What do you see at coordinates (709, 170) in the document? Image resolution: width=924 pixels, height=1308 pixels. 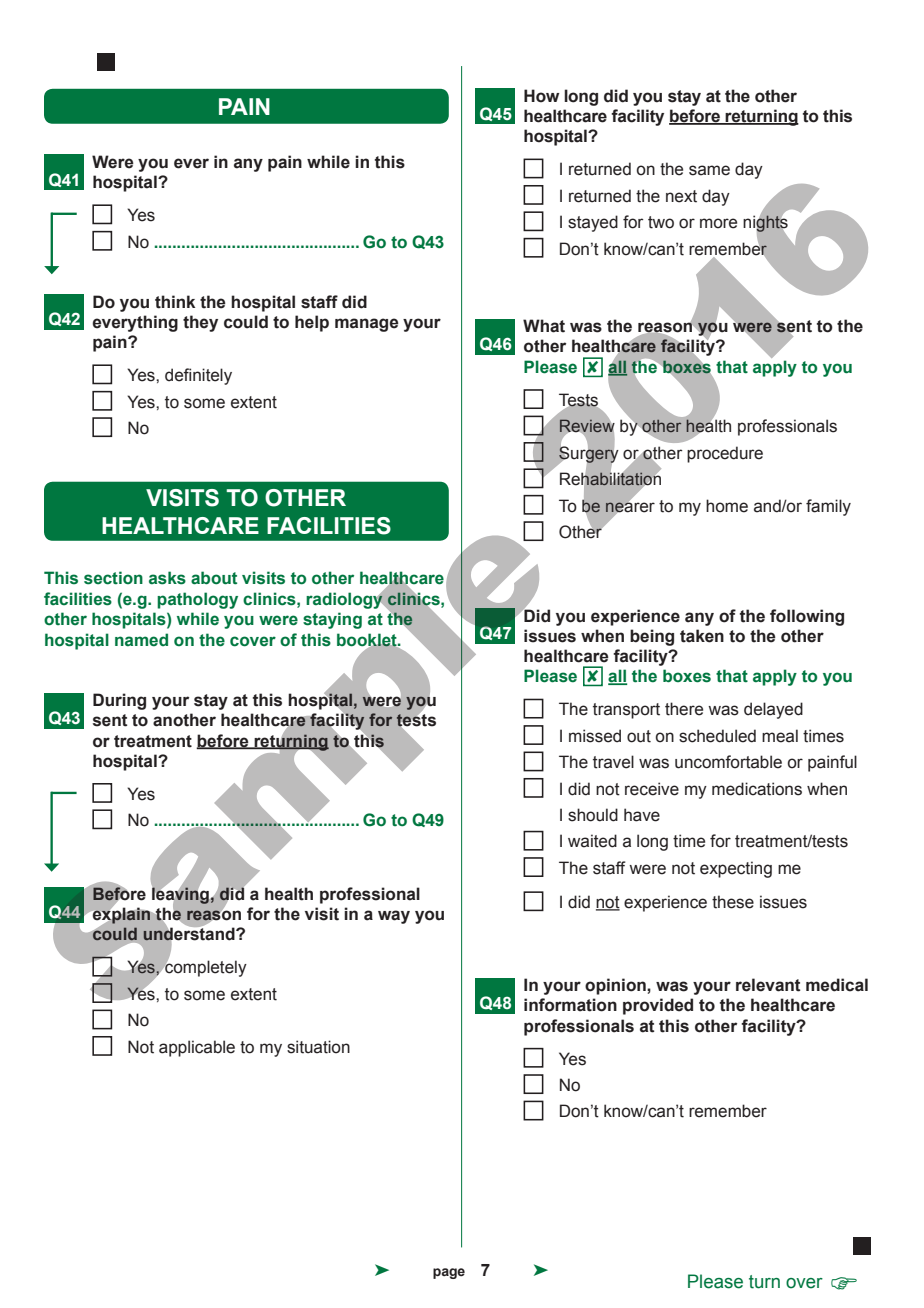 I see `same` at bounding box center [709, 170].
